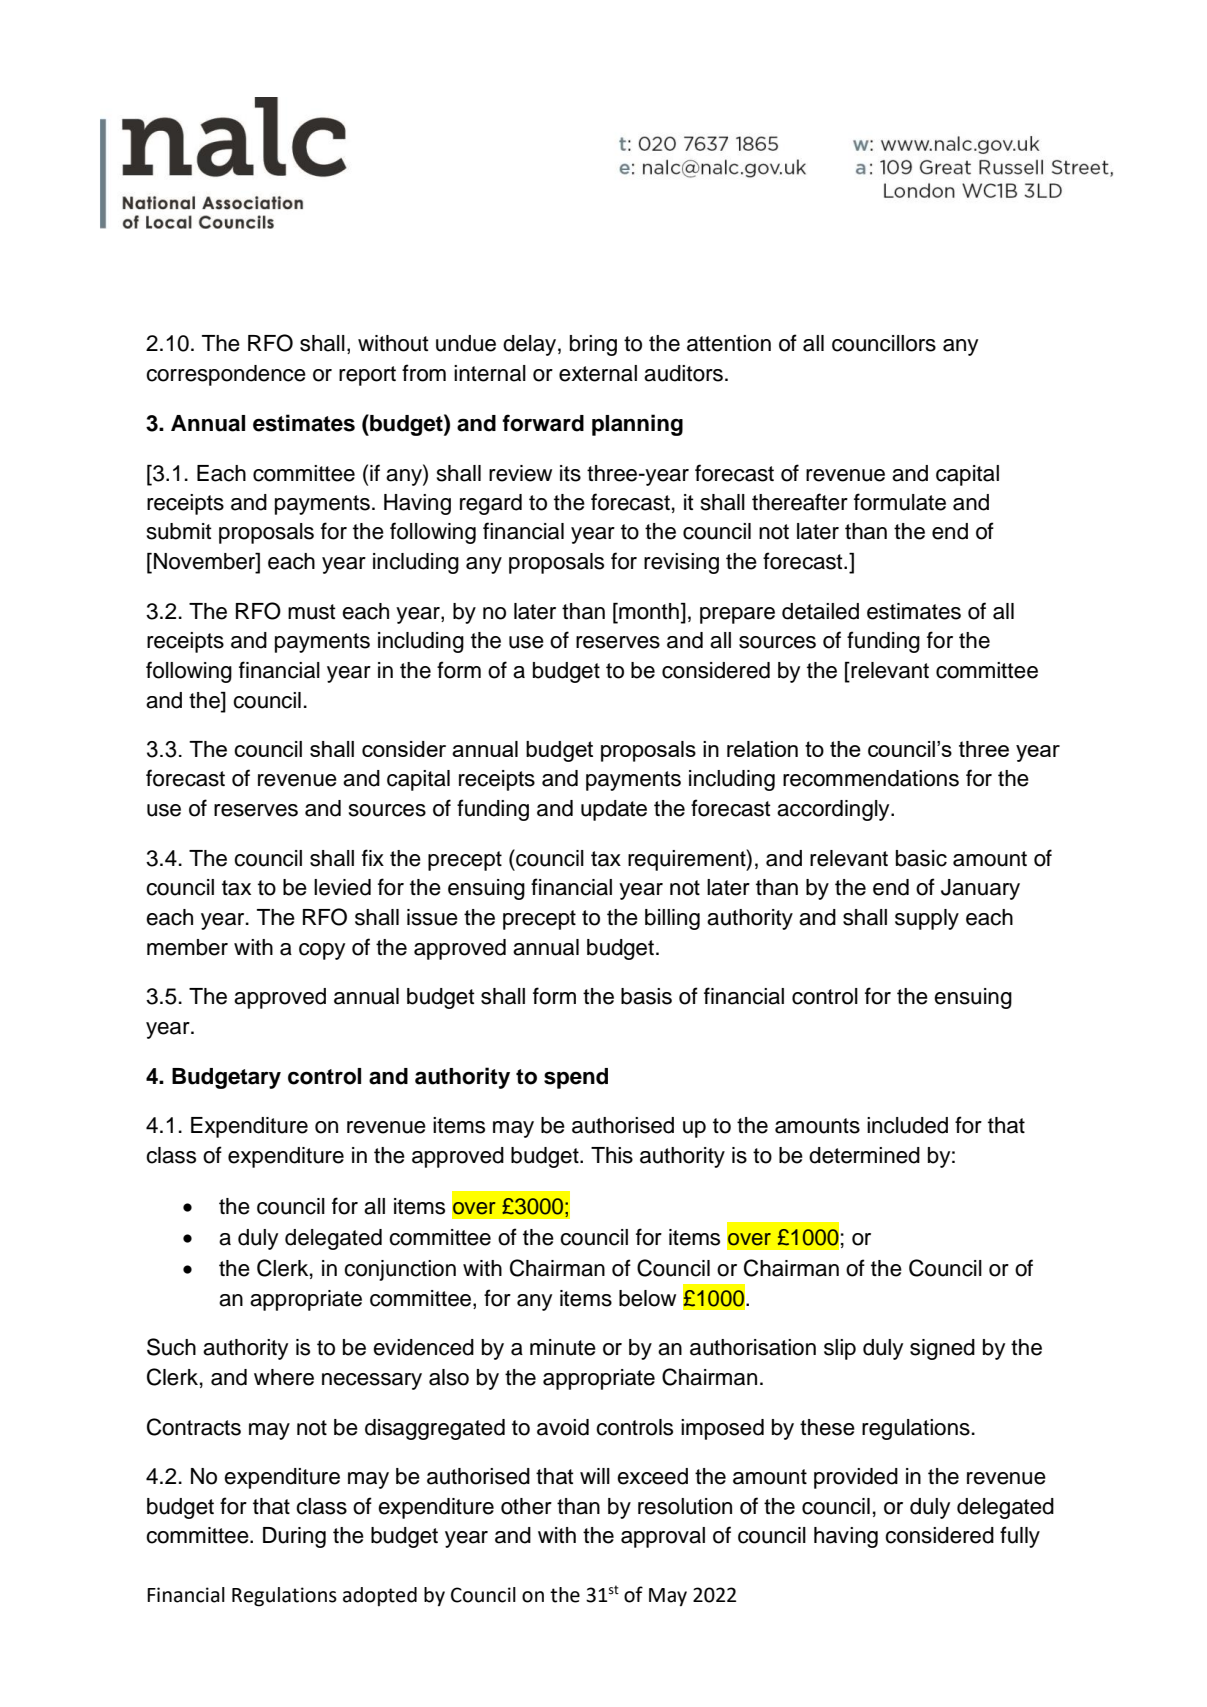  What do you see at coordinates (294, 1537) in the image?
I see `During` at bounding box center [294, 1537].
